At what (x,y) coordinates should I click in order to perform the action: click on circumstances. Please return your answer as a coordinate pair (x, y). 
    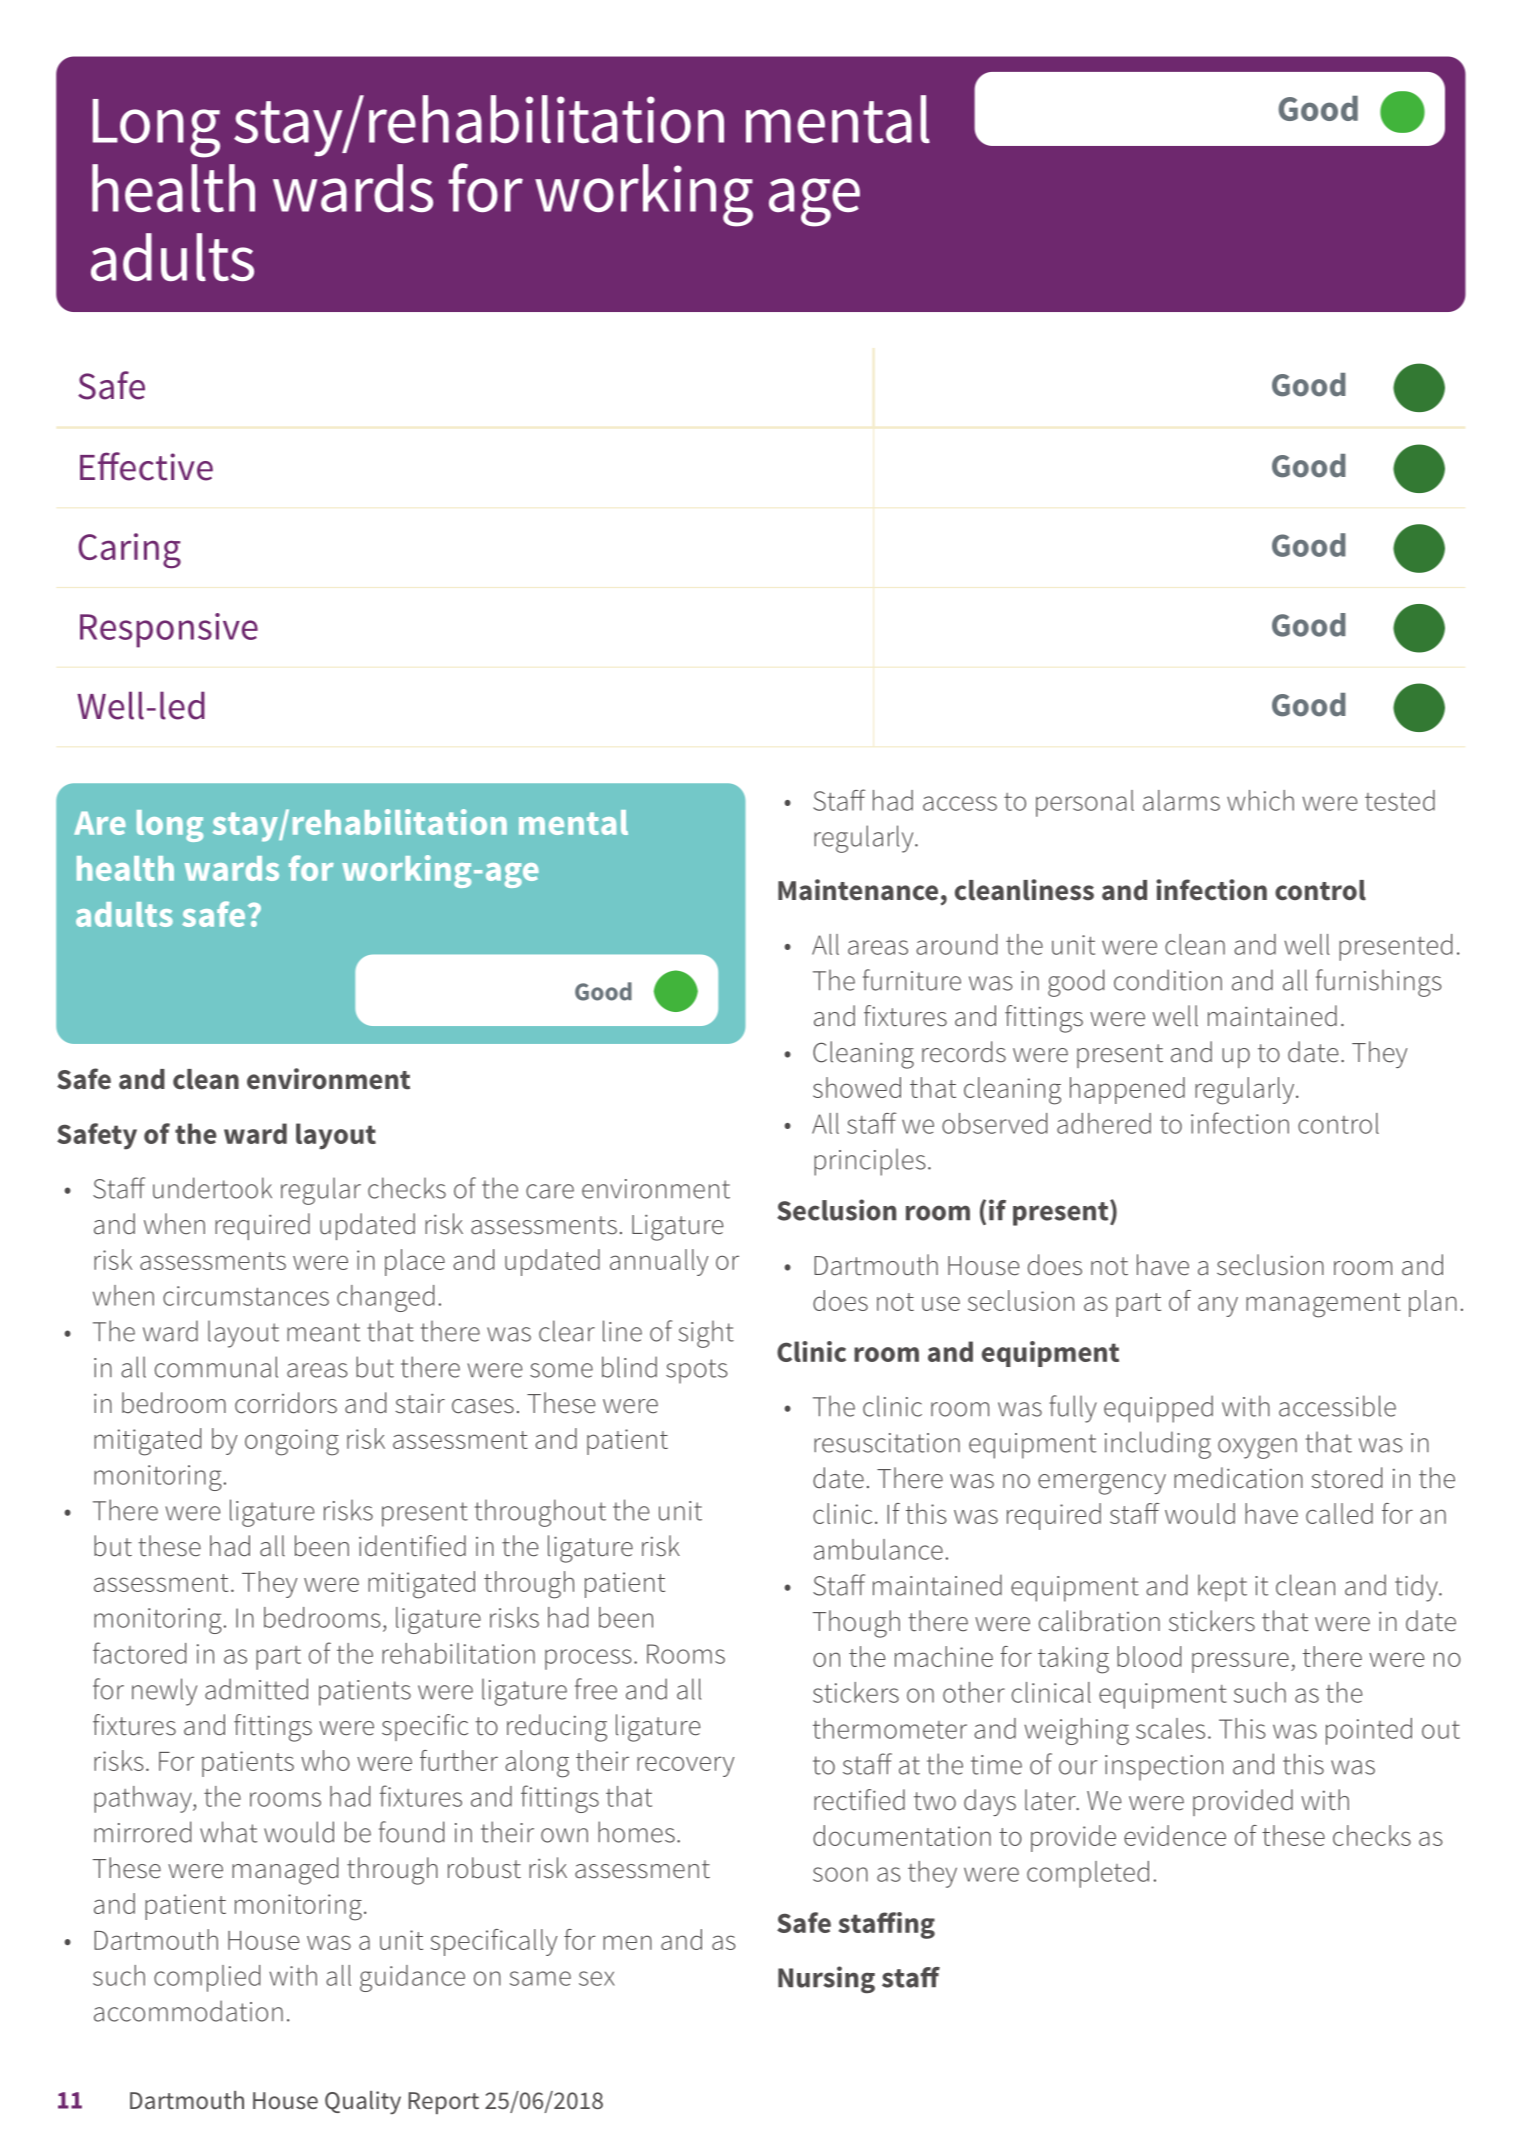
    Looking at the image, I should click on (246, 1296).
